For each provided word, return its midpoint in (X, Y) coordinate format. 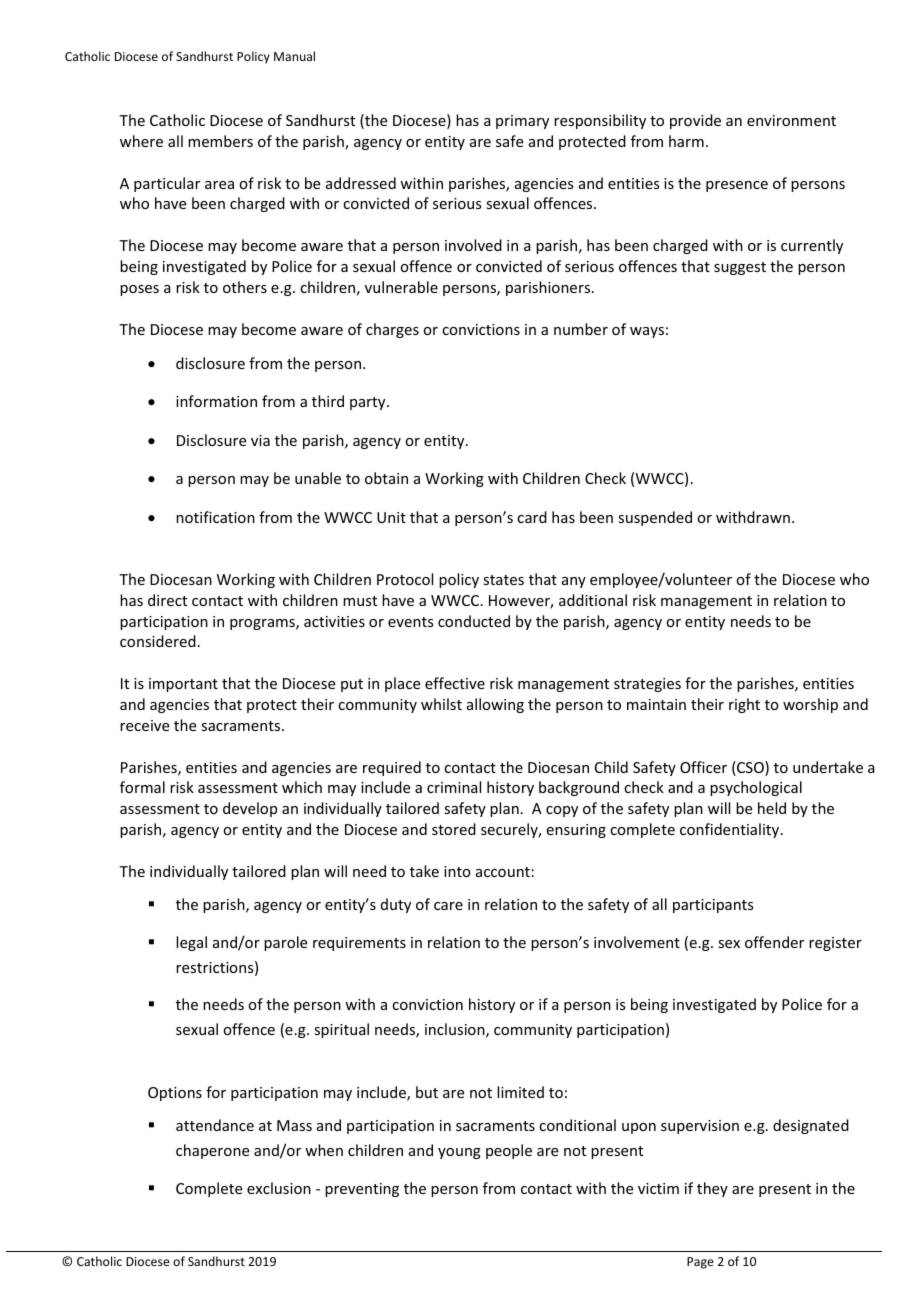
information (216, 401)
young (459, 1153)
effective (455, 683)
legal (191, 943)
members (220, 141)
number (581, 329)
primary (522, 122)
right (744, 705)
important (183, 685)
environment (791, 120)
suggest (740, 268)
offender (774, 942)
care (448, 906)
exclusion (279, 1188)
